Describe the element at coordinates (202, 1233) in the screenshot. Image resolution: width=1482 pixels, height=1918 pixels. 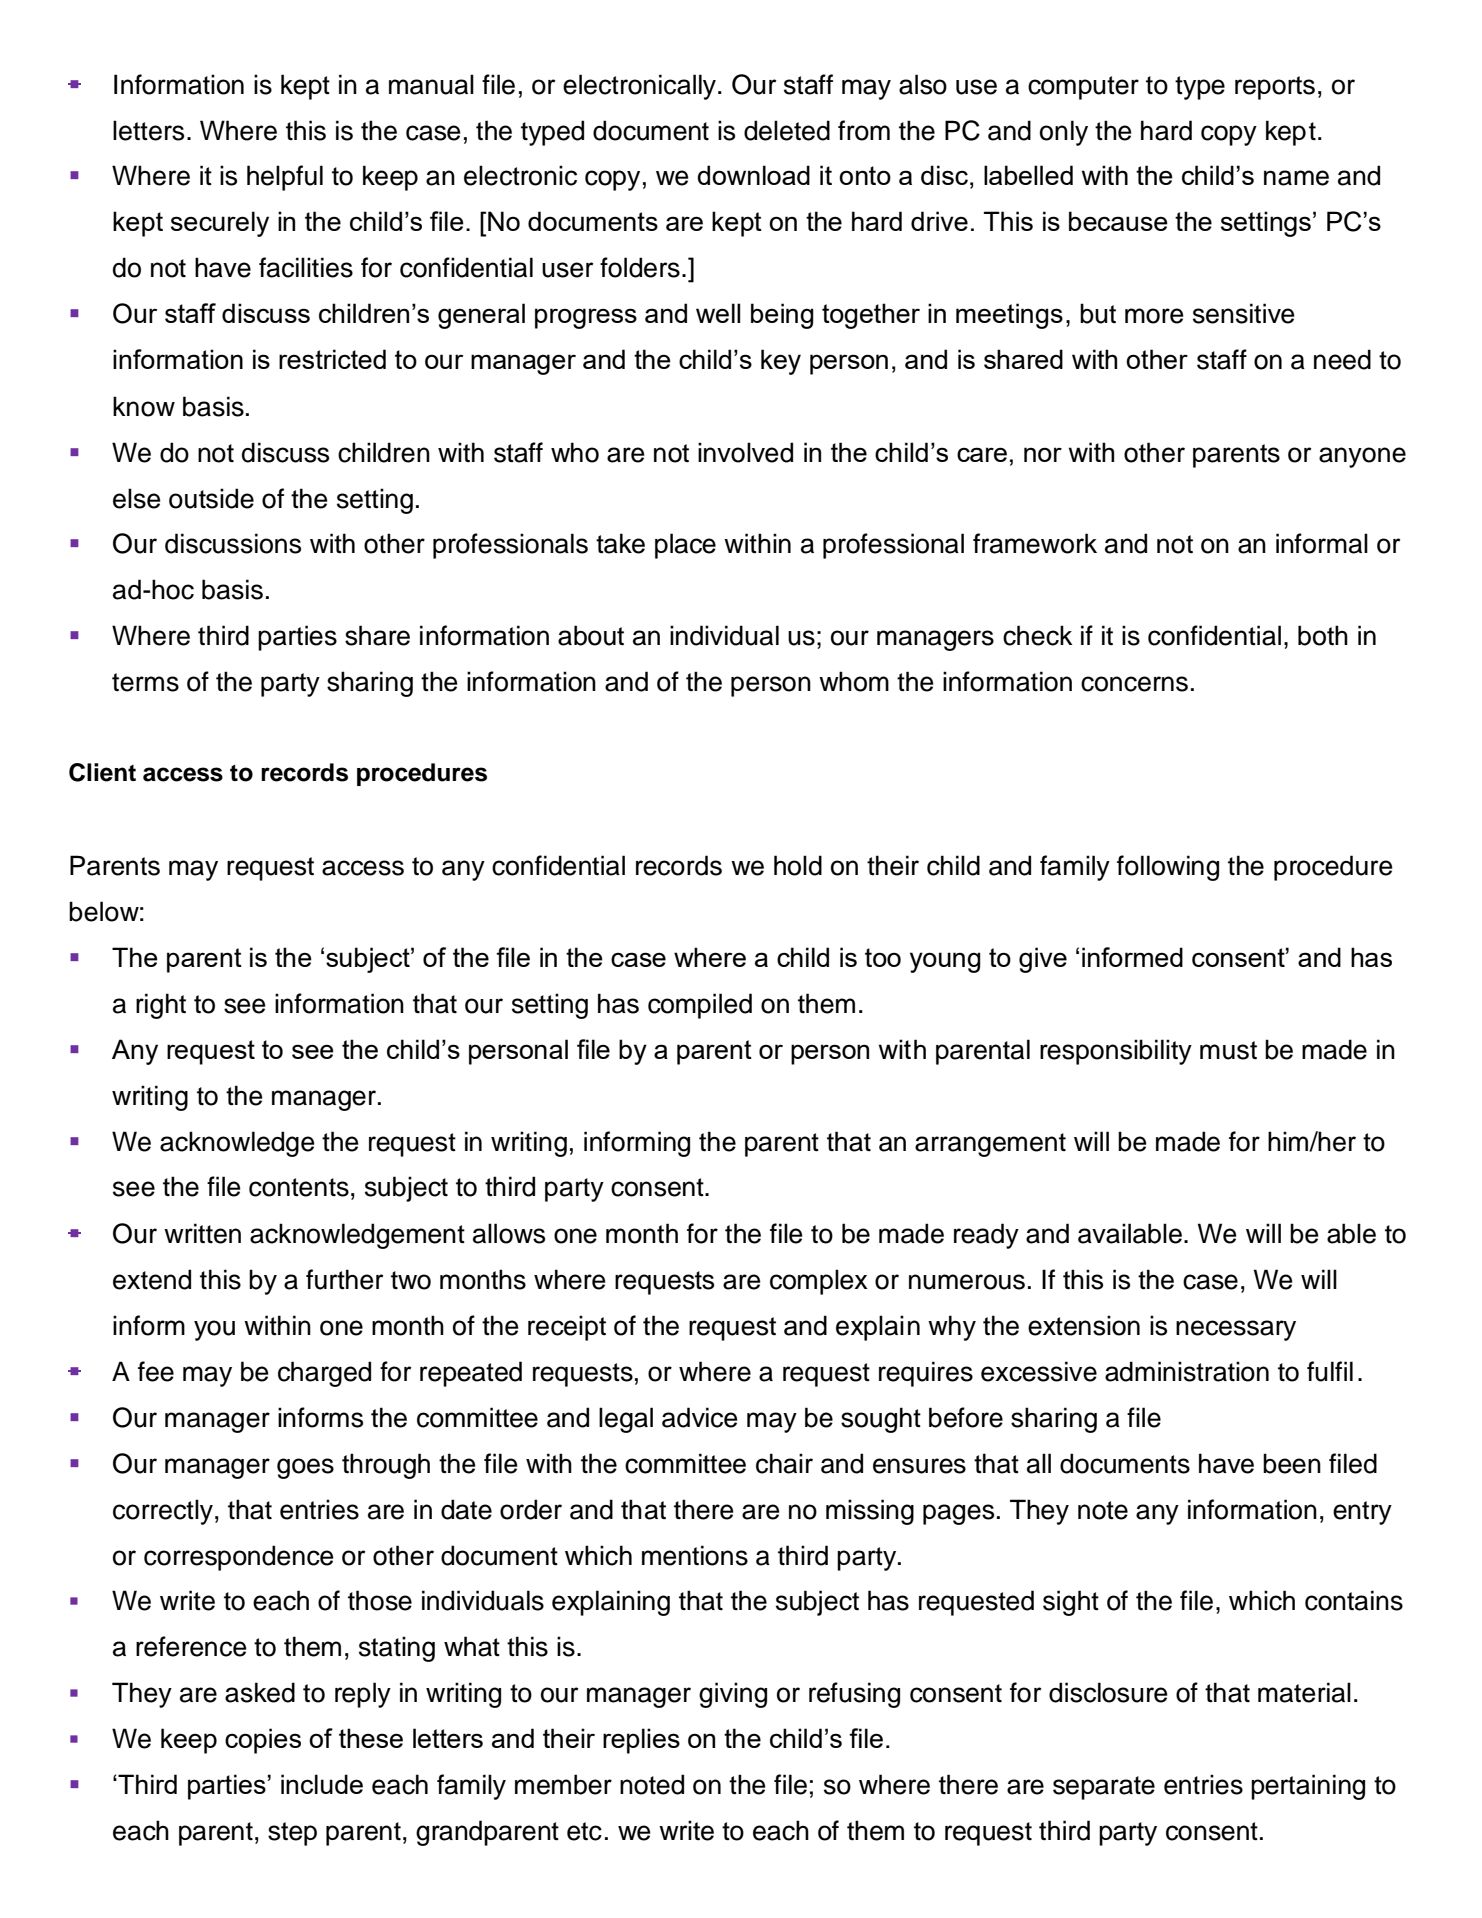
I see `written` at that location.
